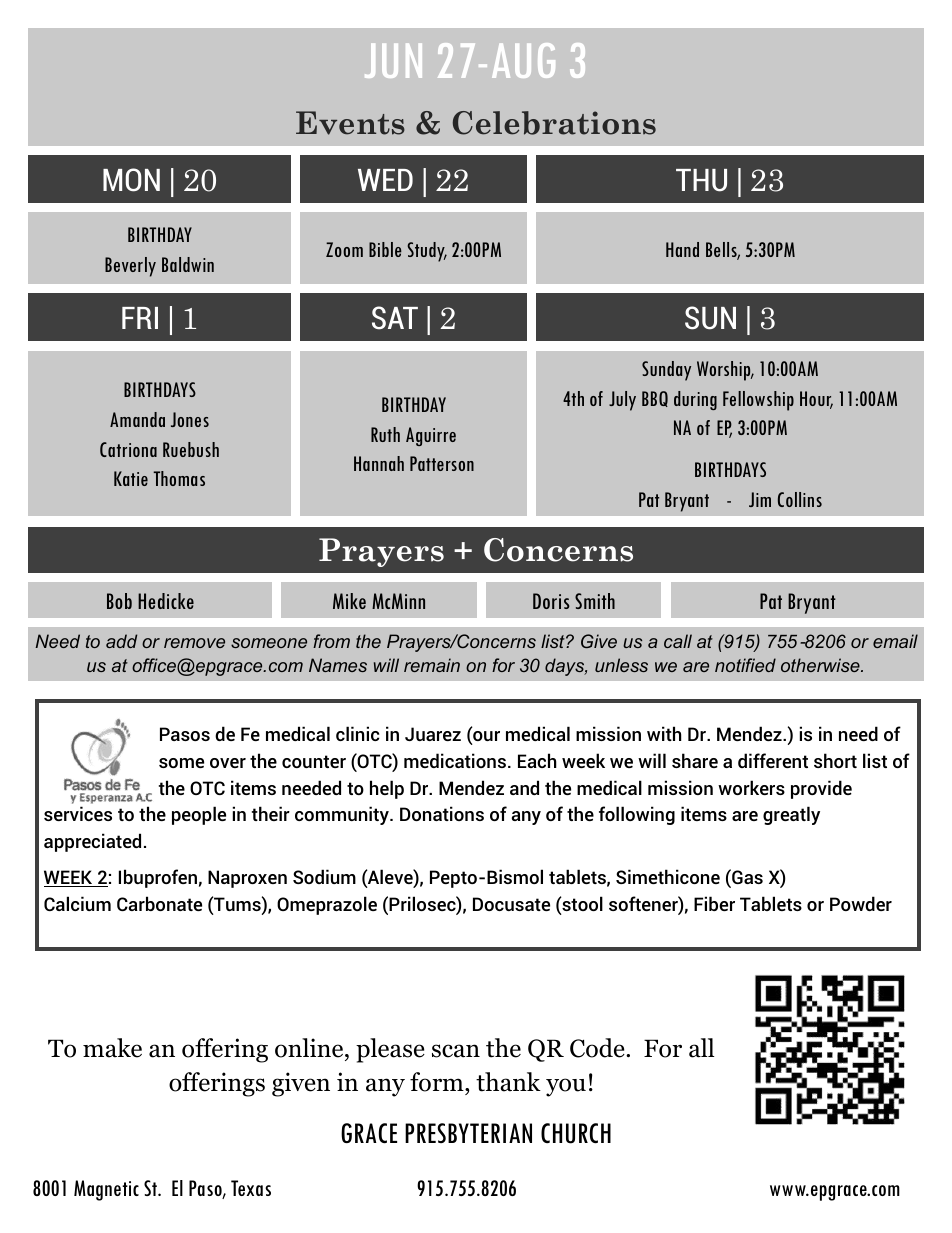  I want to click on Magnetic, so click(106, 1190).
